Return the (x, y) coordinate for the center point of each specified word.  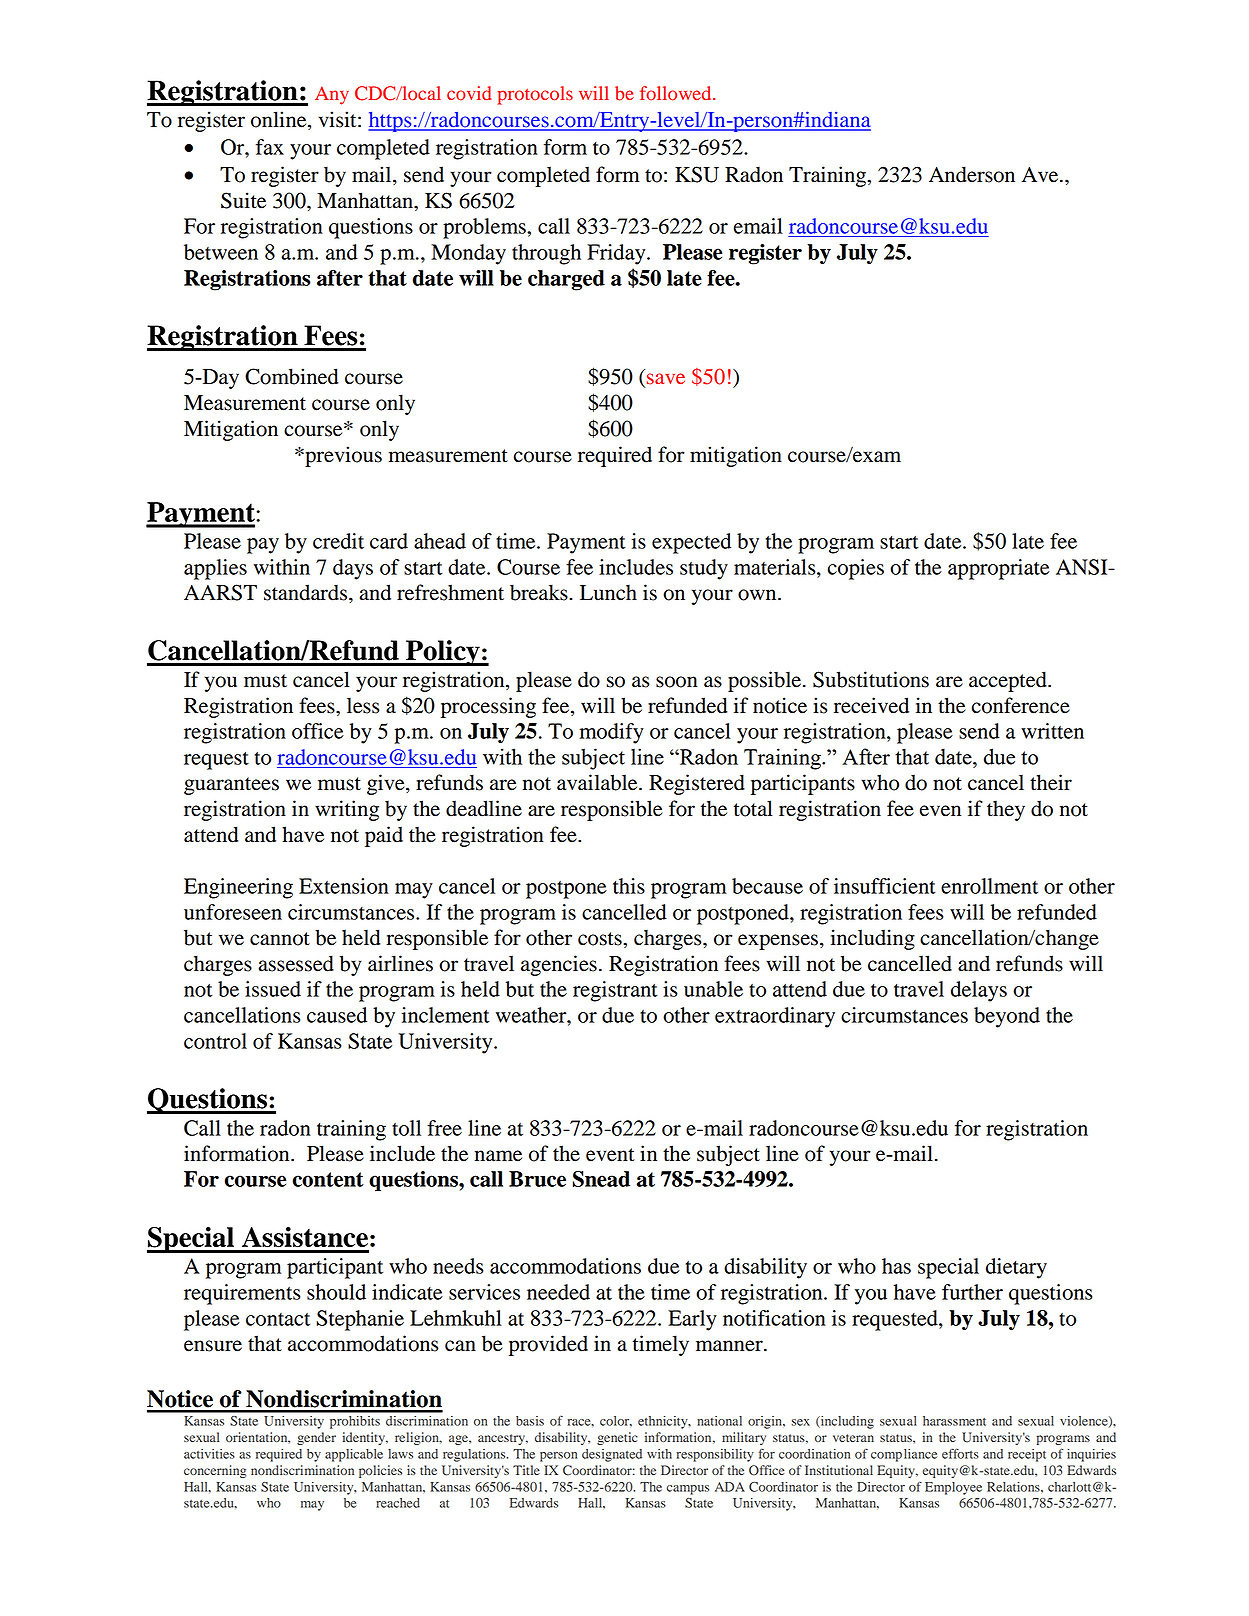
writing (347, 810)
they (1006, 810)
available (598, 782)
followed (677, 93)
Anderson (972, 174)
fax (270, 147)
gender (316, 1438)
